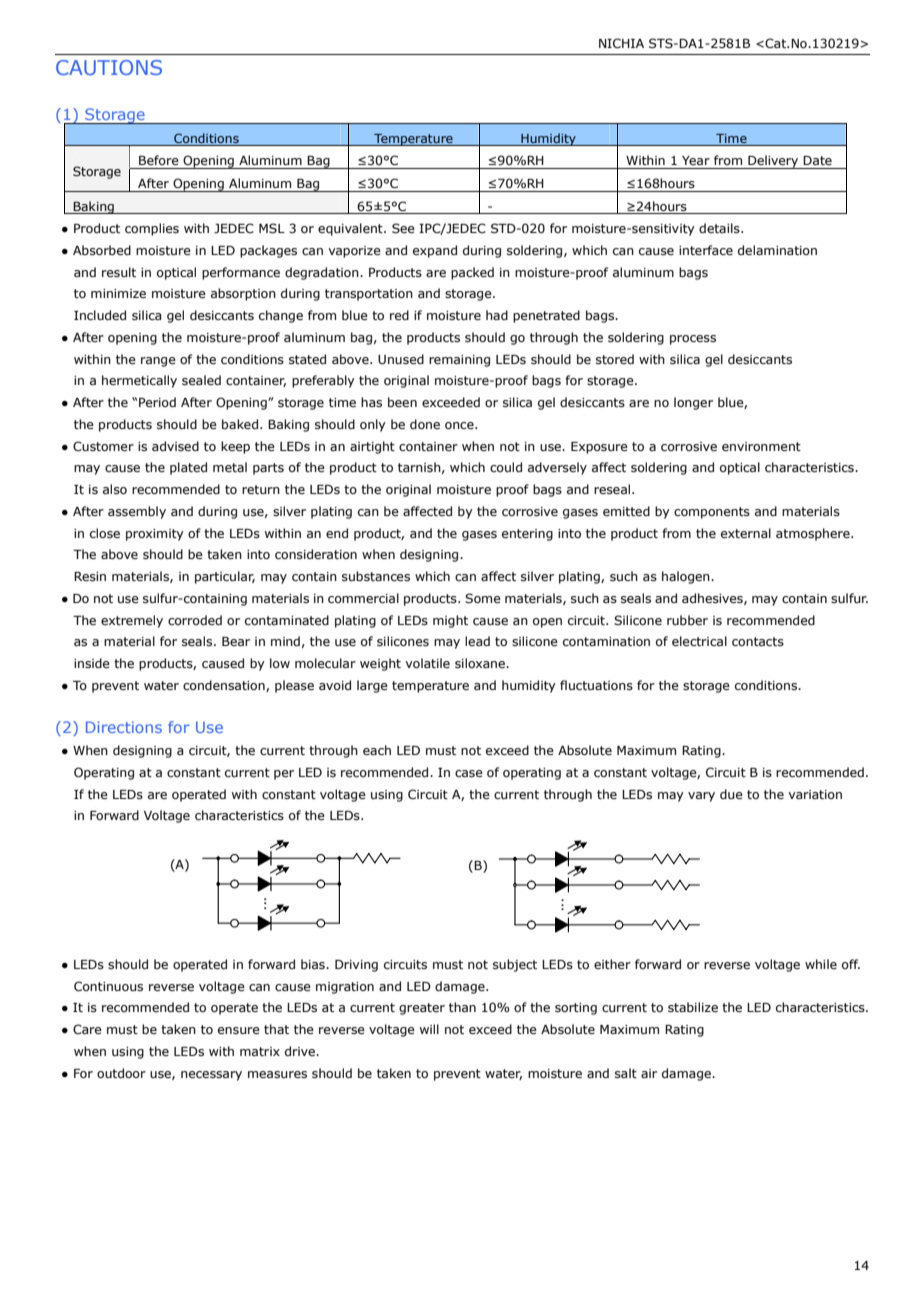  What do you see at coordinates (211, 1076) in the document?
I see `necessary` at bounding box center [211, 1076].
